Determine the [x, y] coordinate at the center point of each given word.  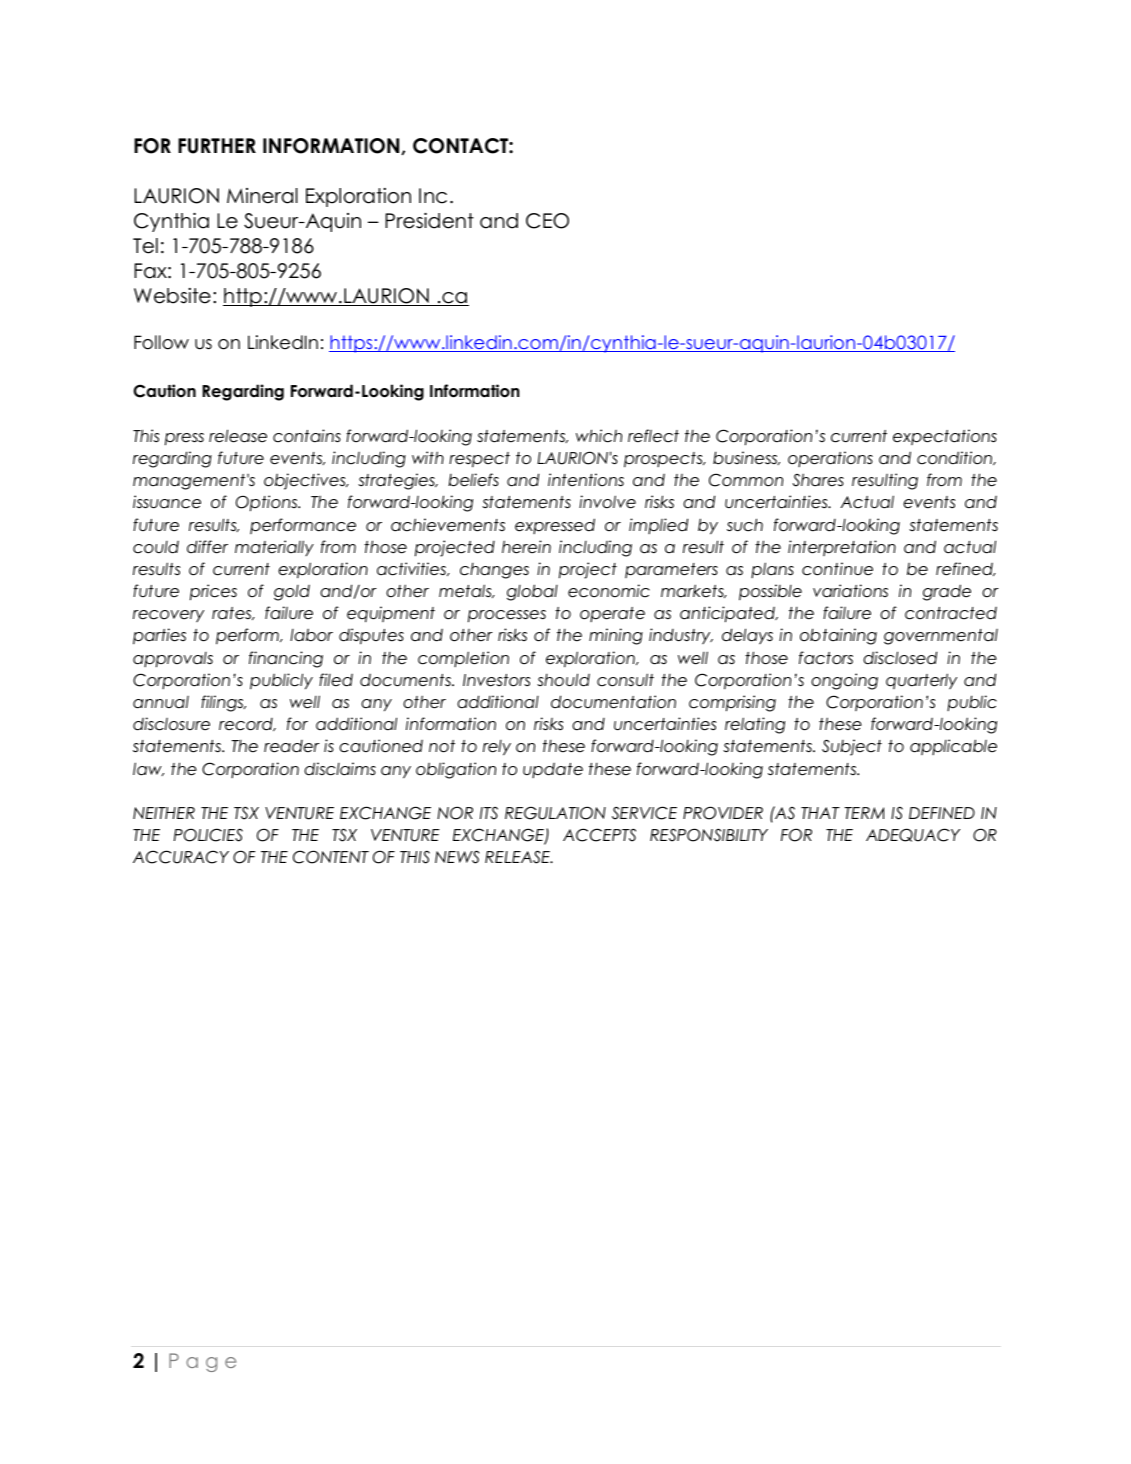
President [429, 220]
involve [607, 502]
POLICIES [208, 835]
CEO [547, 221]
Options [268, 503]
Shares [818, 480]
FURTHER [217, 146]
